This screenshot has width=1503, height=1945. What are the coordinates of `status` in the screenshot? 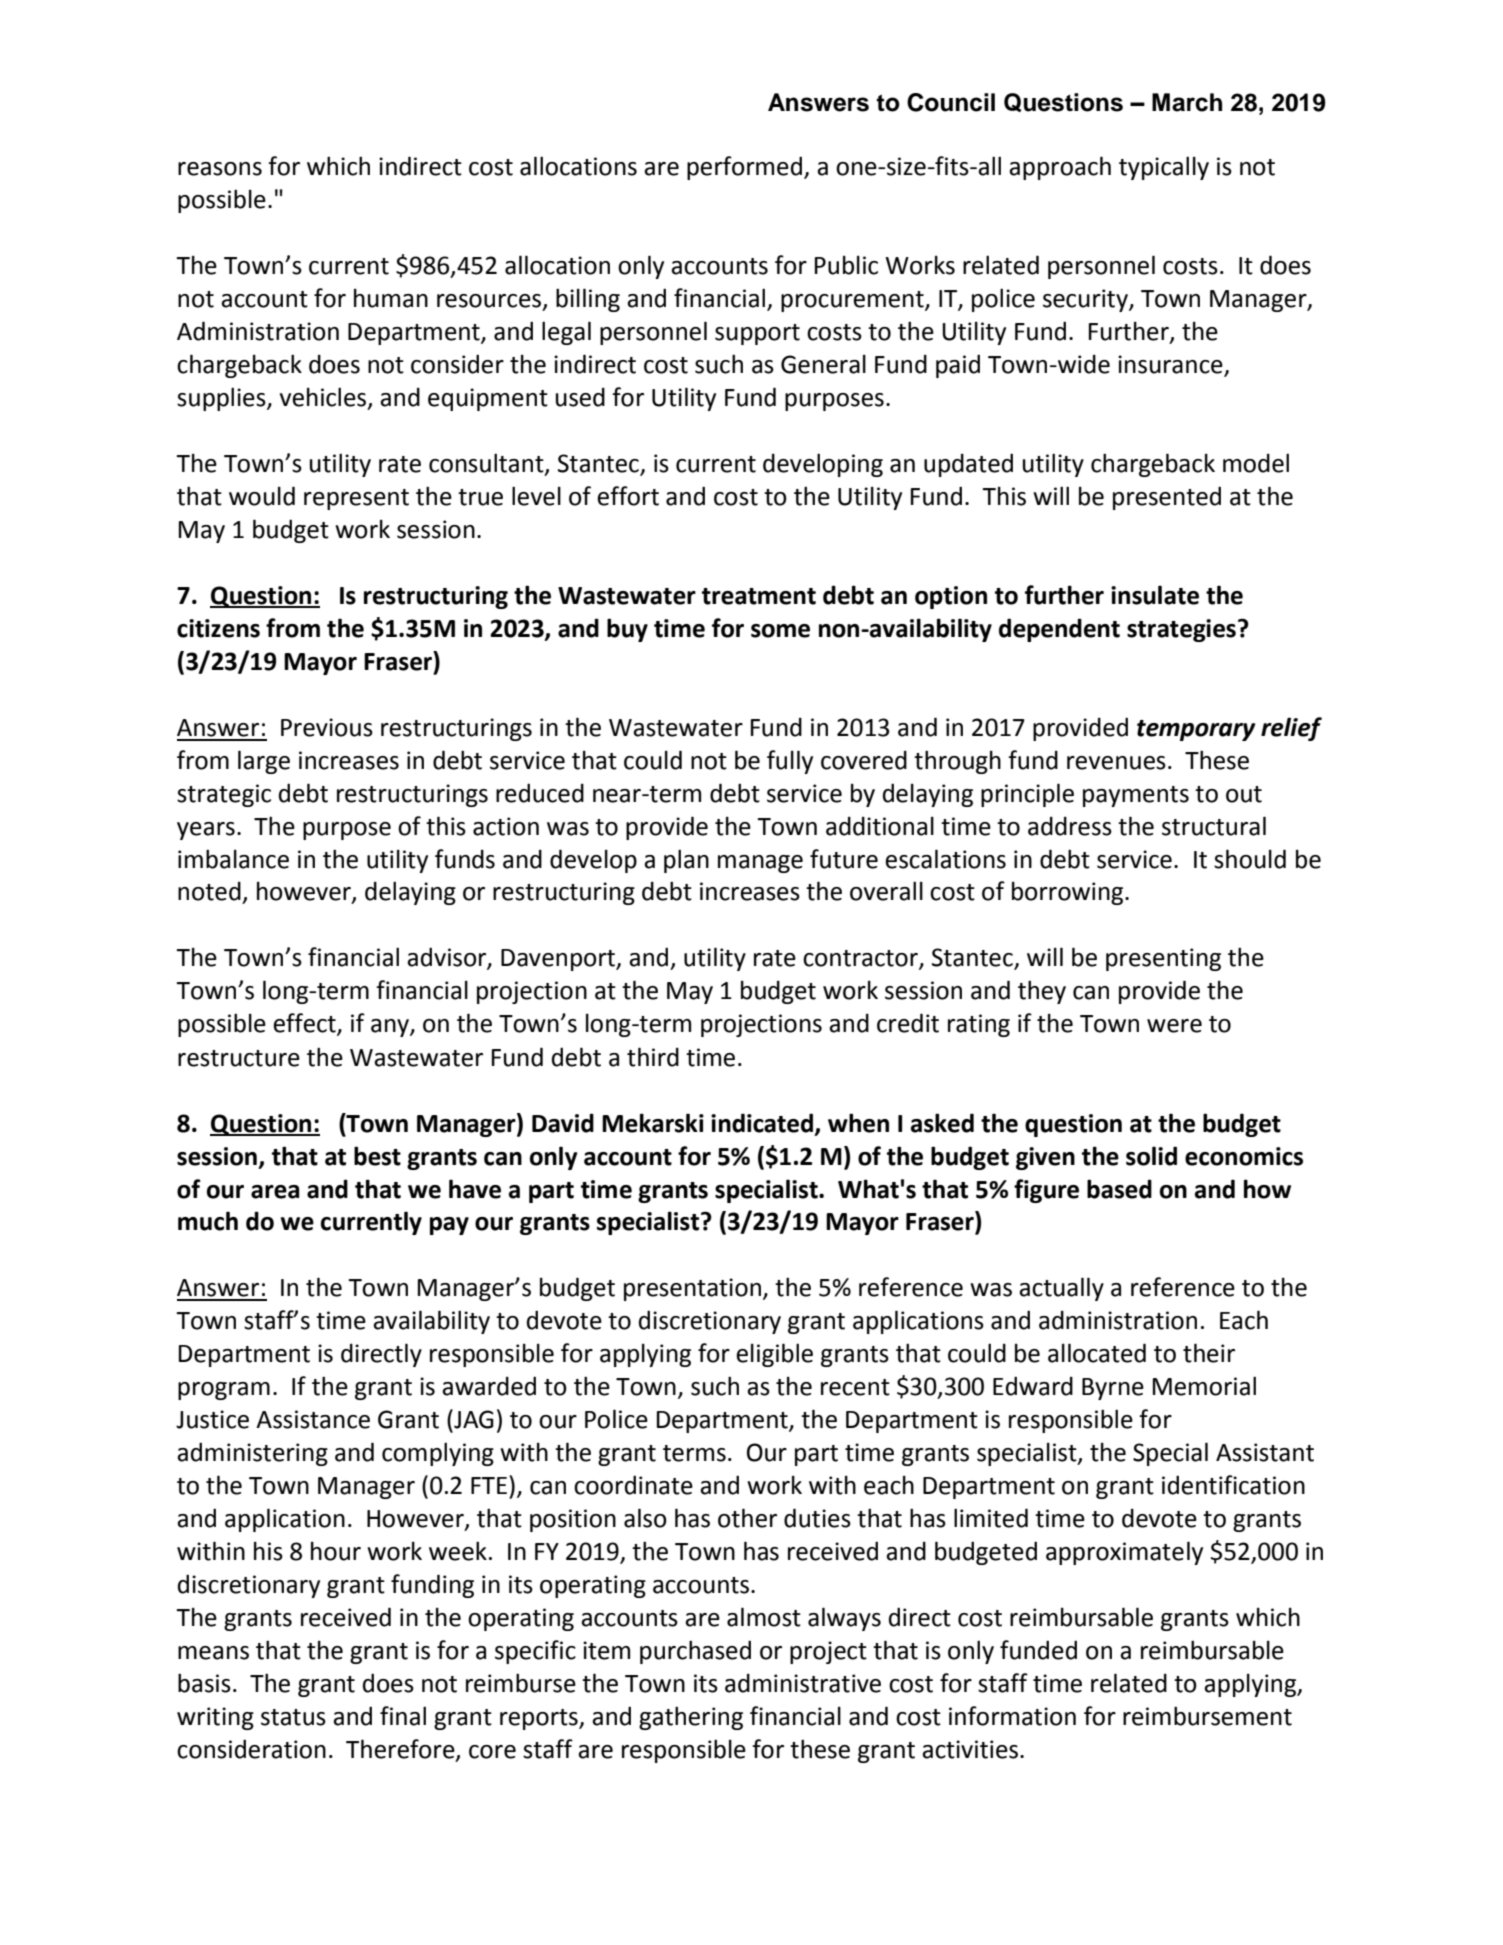 It's located at (293, 1717).
